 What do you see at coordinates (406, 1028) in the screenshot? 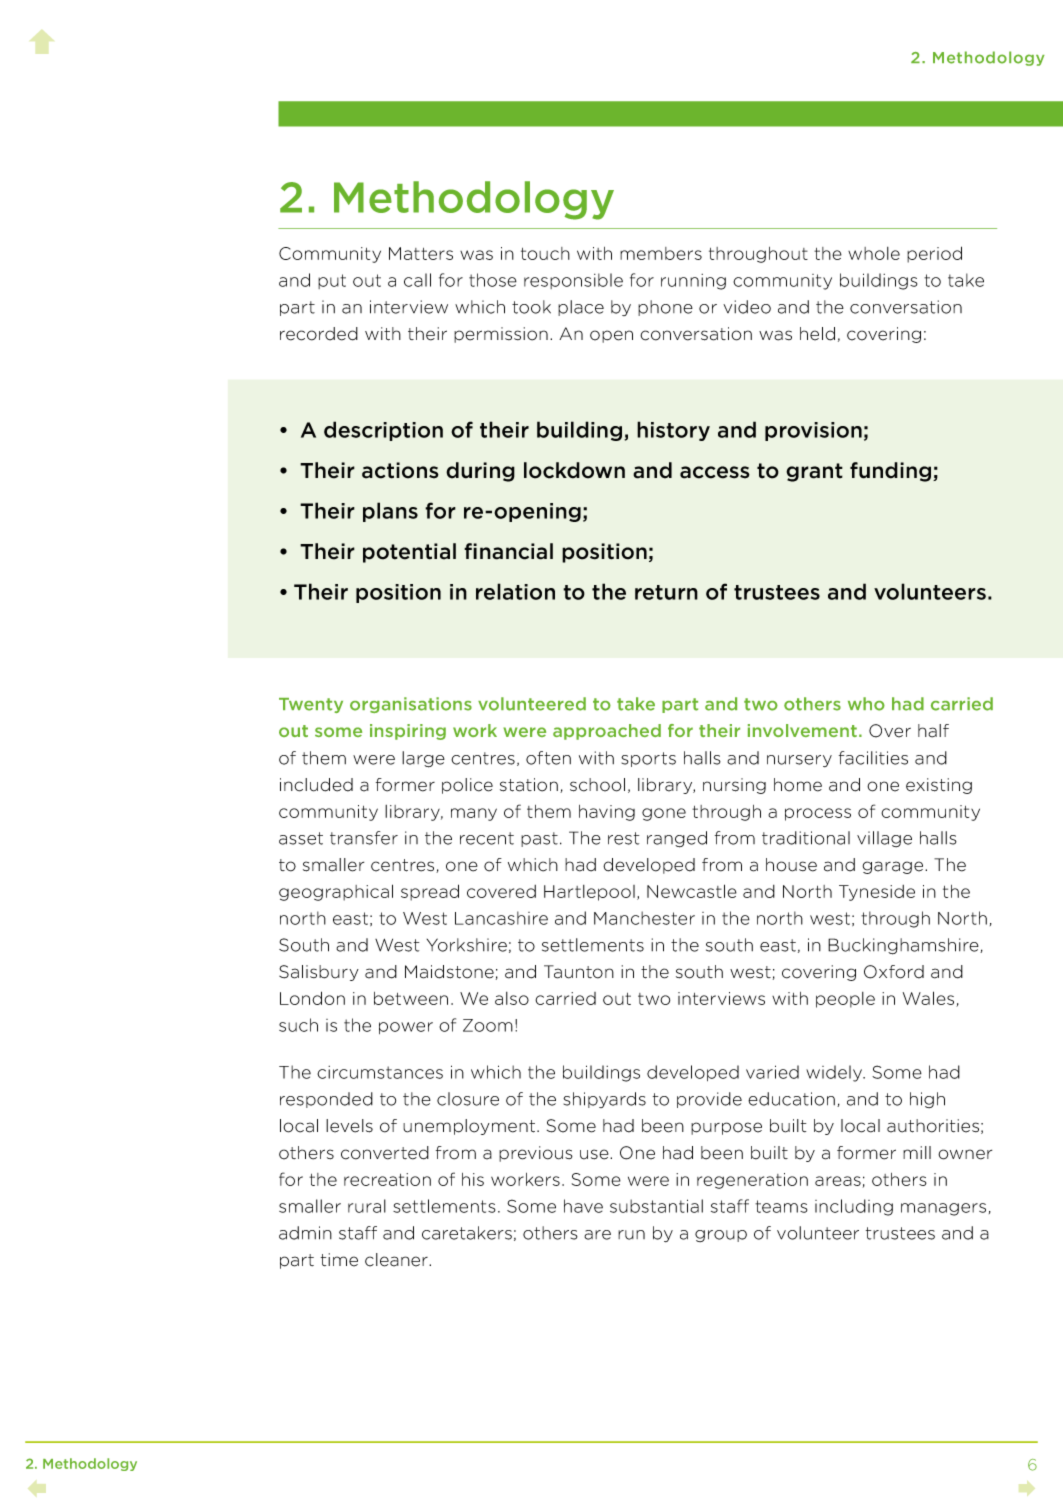
I see `power` at bounding box center [406, 1028].
